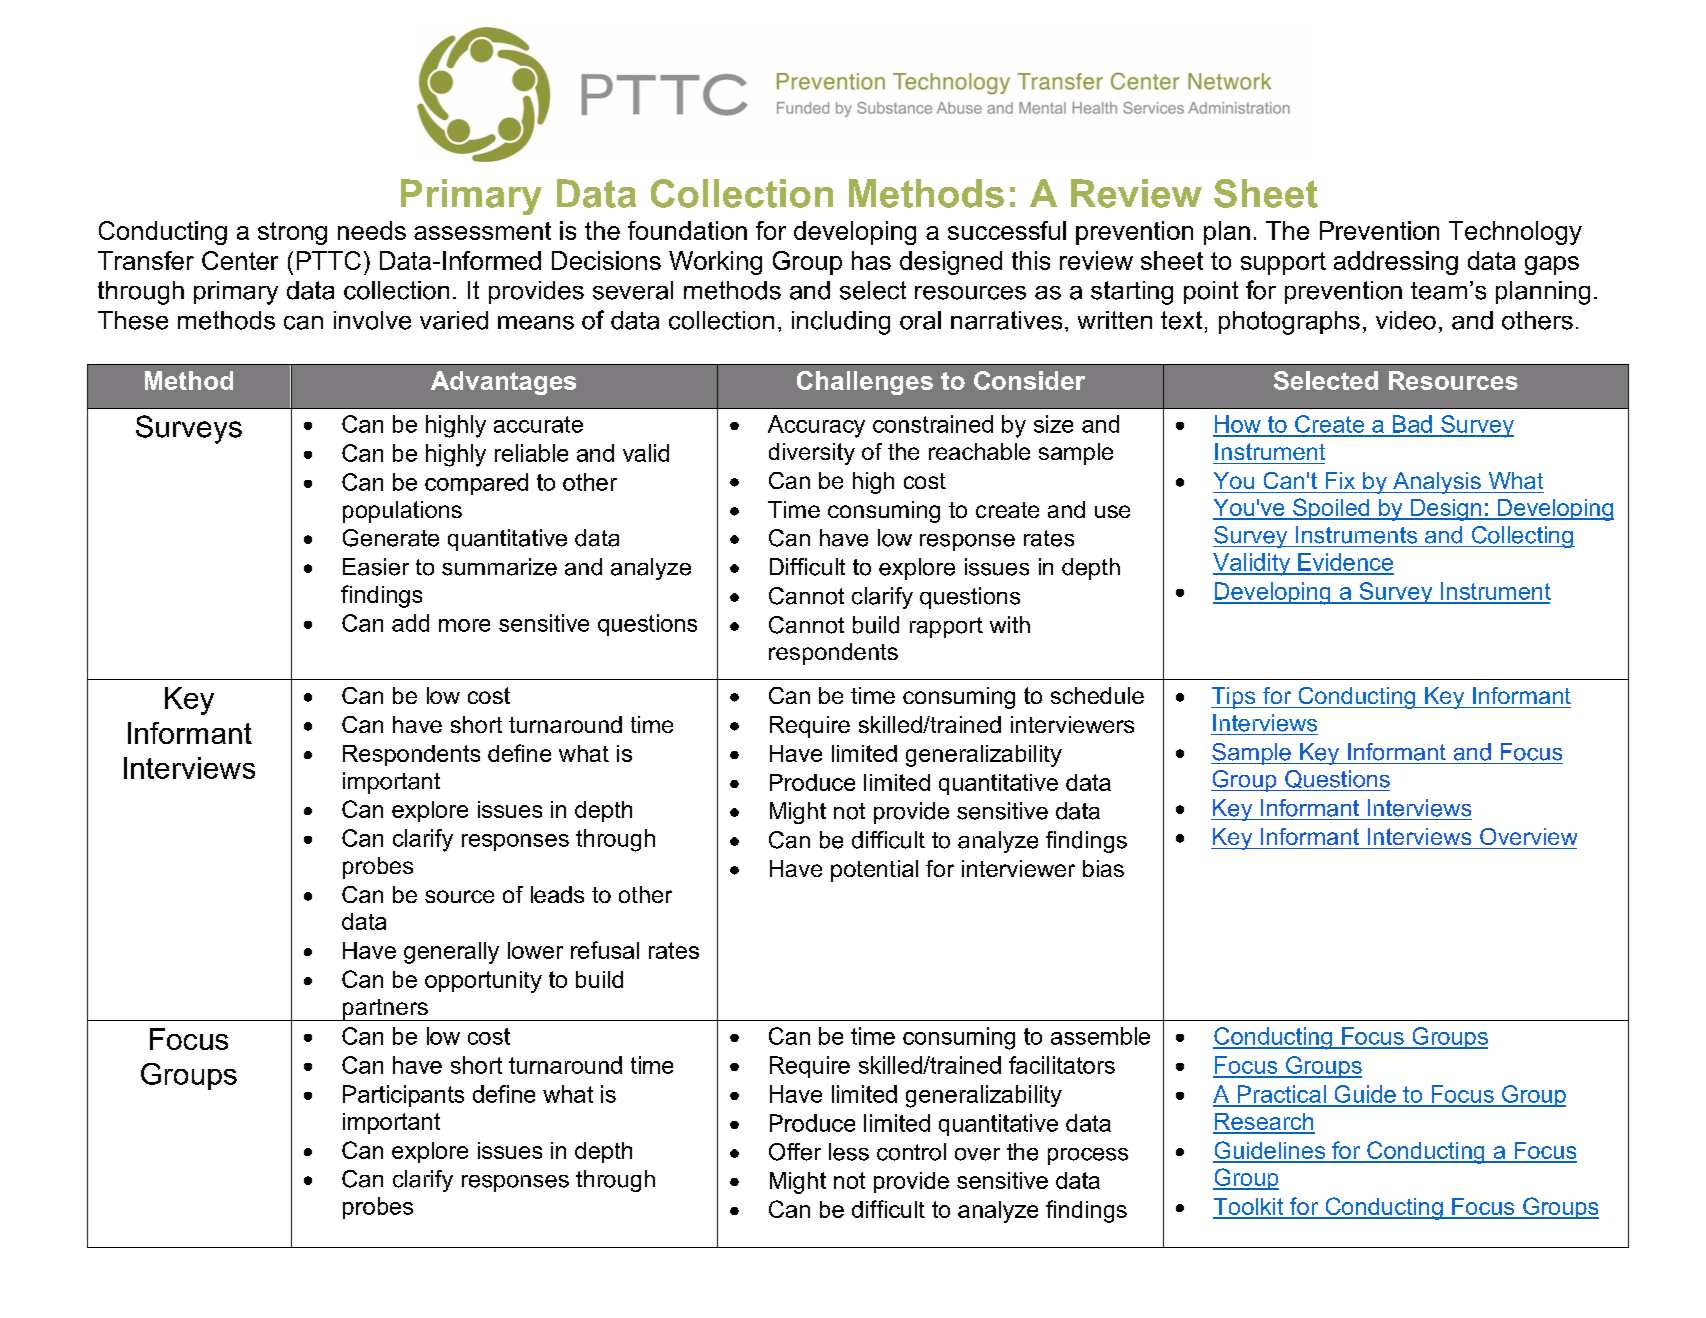  Describe the element at coordinates (240, 260) in the document. I see `Center` at that location.
